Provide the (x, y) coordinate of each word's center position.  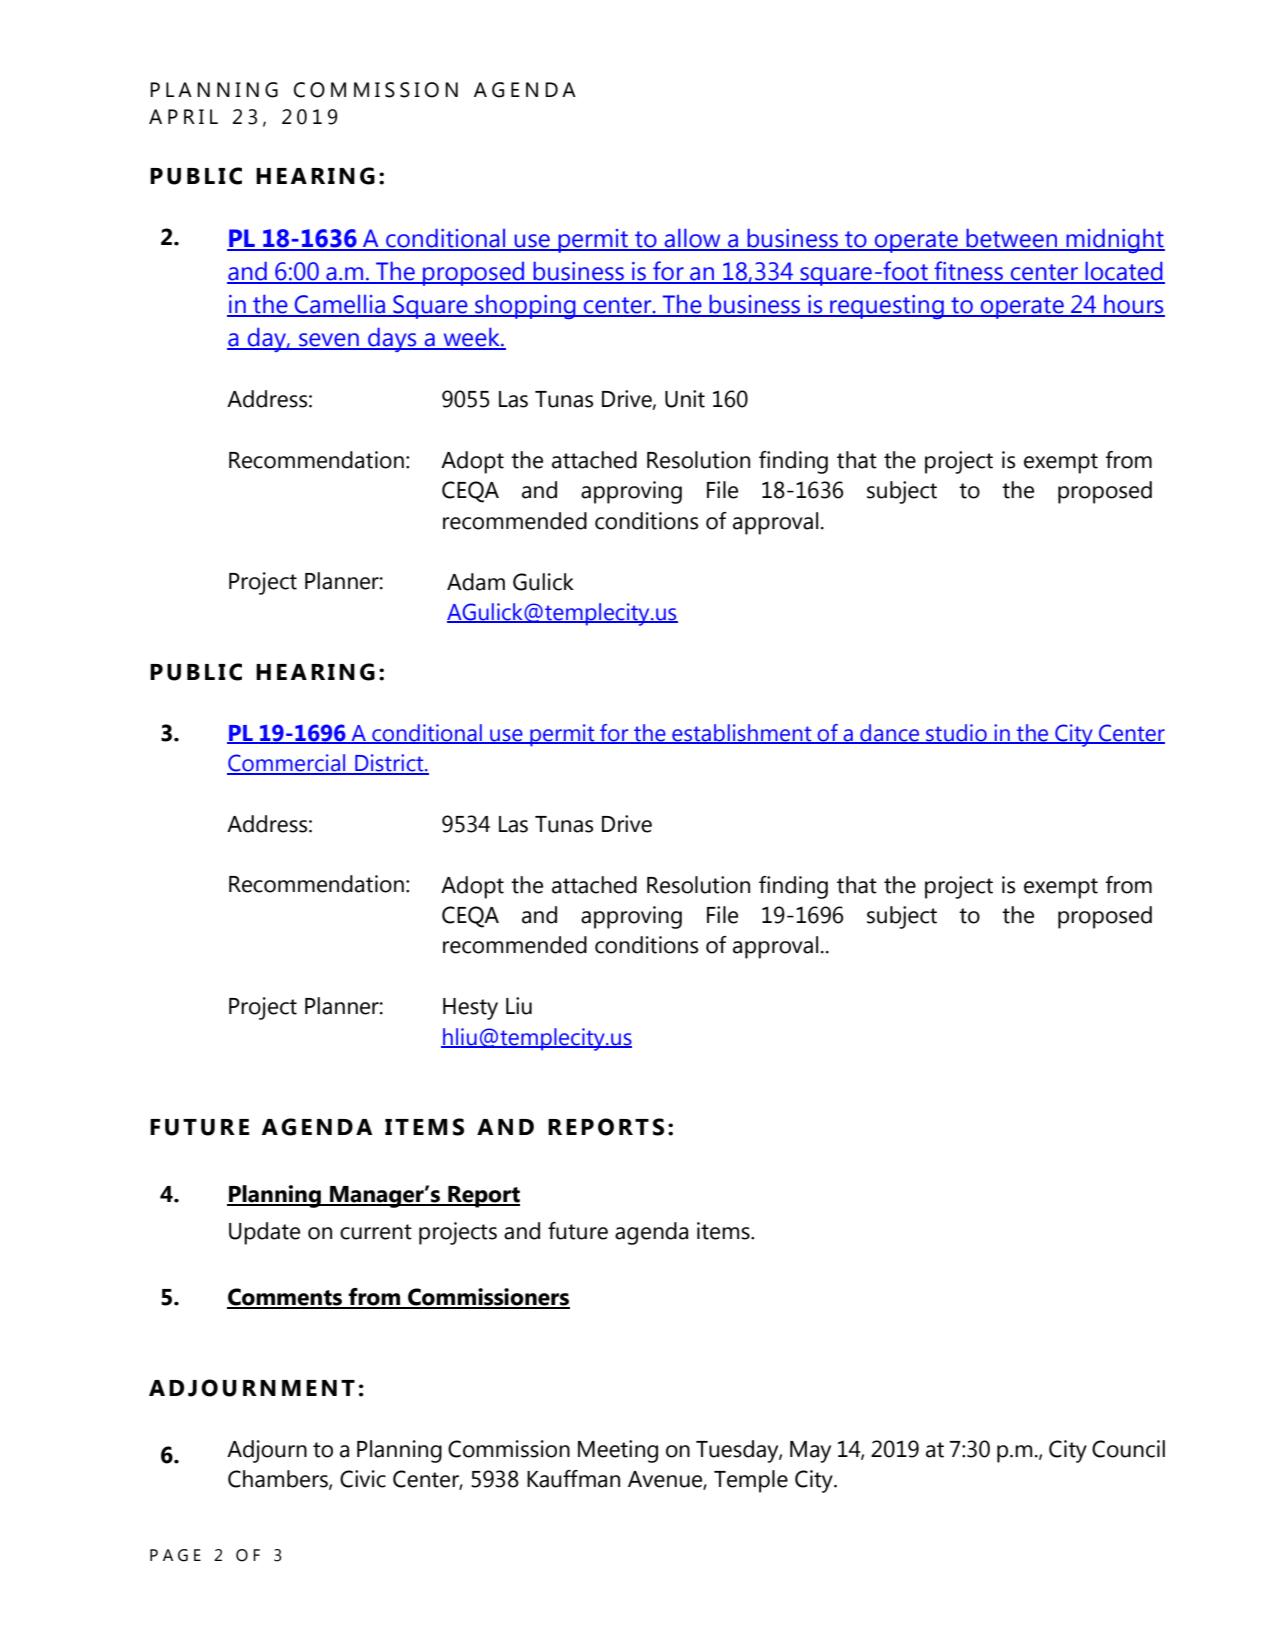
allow (692, 239)
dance (890, 734)
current (376, 1232)
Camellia (340, 305)
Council (1128, 1449)
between (1012, 239)
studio (956, 734)
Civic (363, 1479)
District (389, 764)
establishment (742, 734)
